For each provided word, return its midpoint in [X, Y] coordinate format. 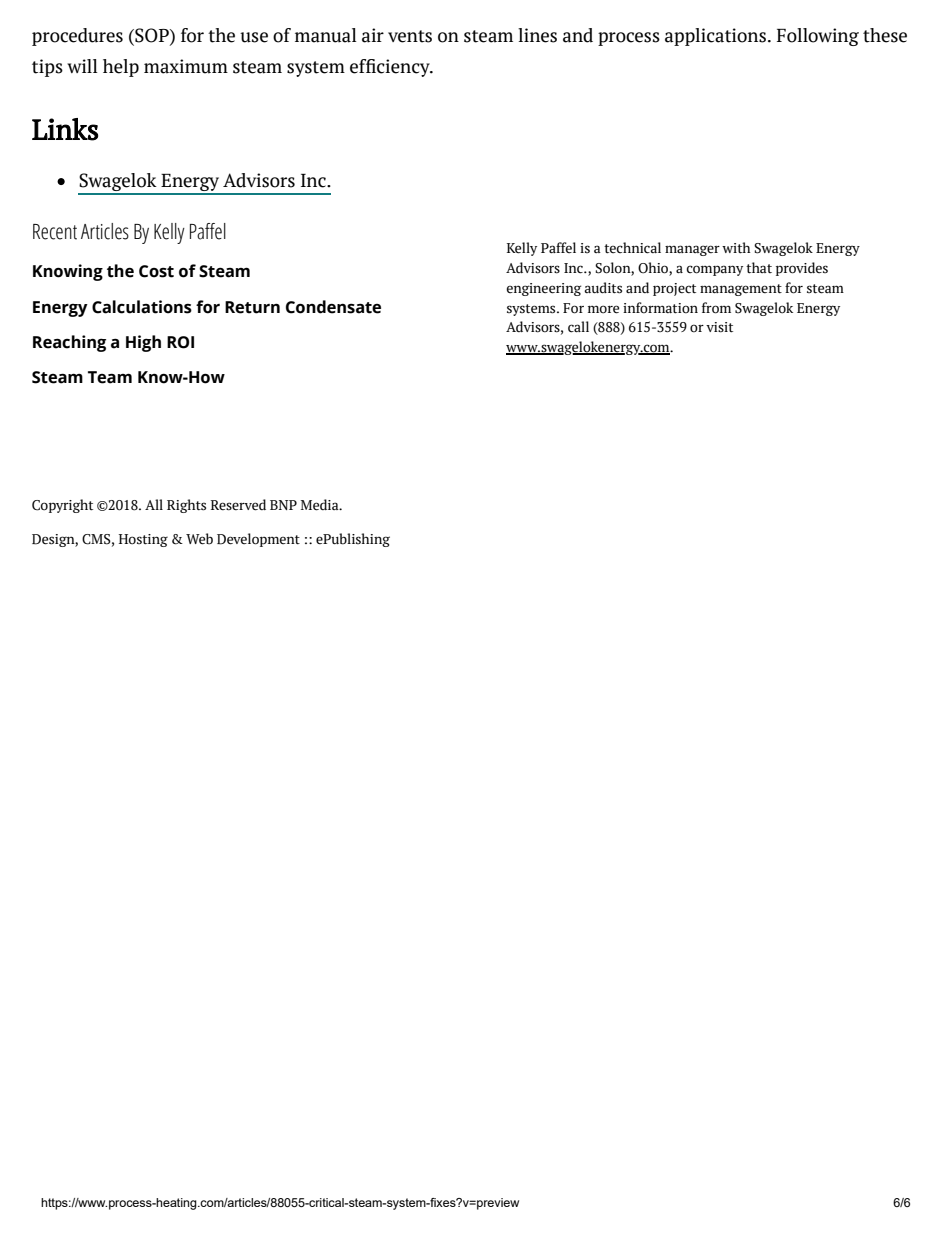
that [759, 268]
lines [537, 35]
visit [719, 327]
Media [321, 505]
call [578, 327]
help [121, 68]
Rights [186, 506]
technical [632, 248]
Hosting [143, 540]
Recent [55, 232]
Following [818, 37]
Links [65, 129]
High [143, 343]
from [716, 308]
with [736, 248]
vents [410, 36]
